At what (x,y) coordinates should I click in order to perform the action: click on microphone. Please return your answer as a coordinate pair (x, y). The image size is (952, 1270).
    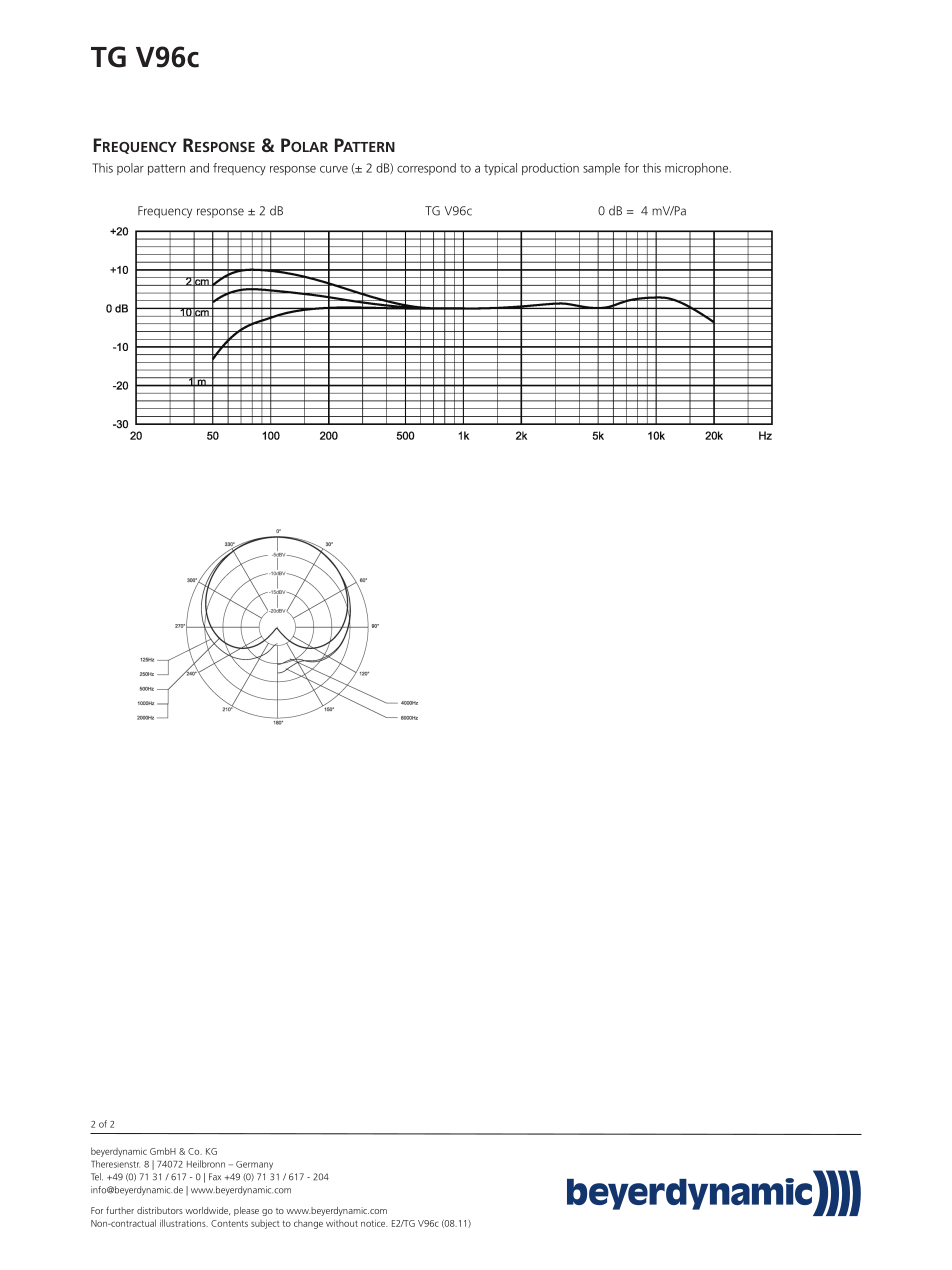
    Looking at the image, I should click on (696, 169).
